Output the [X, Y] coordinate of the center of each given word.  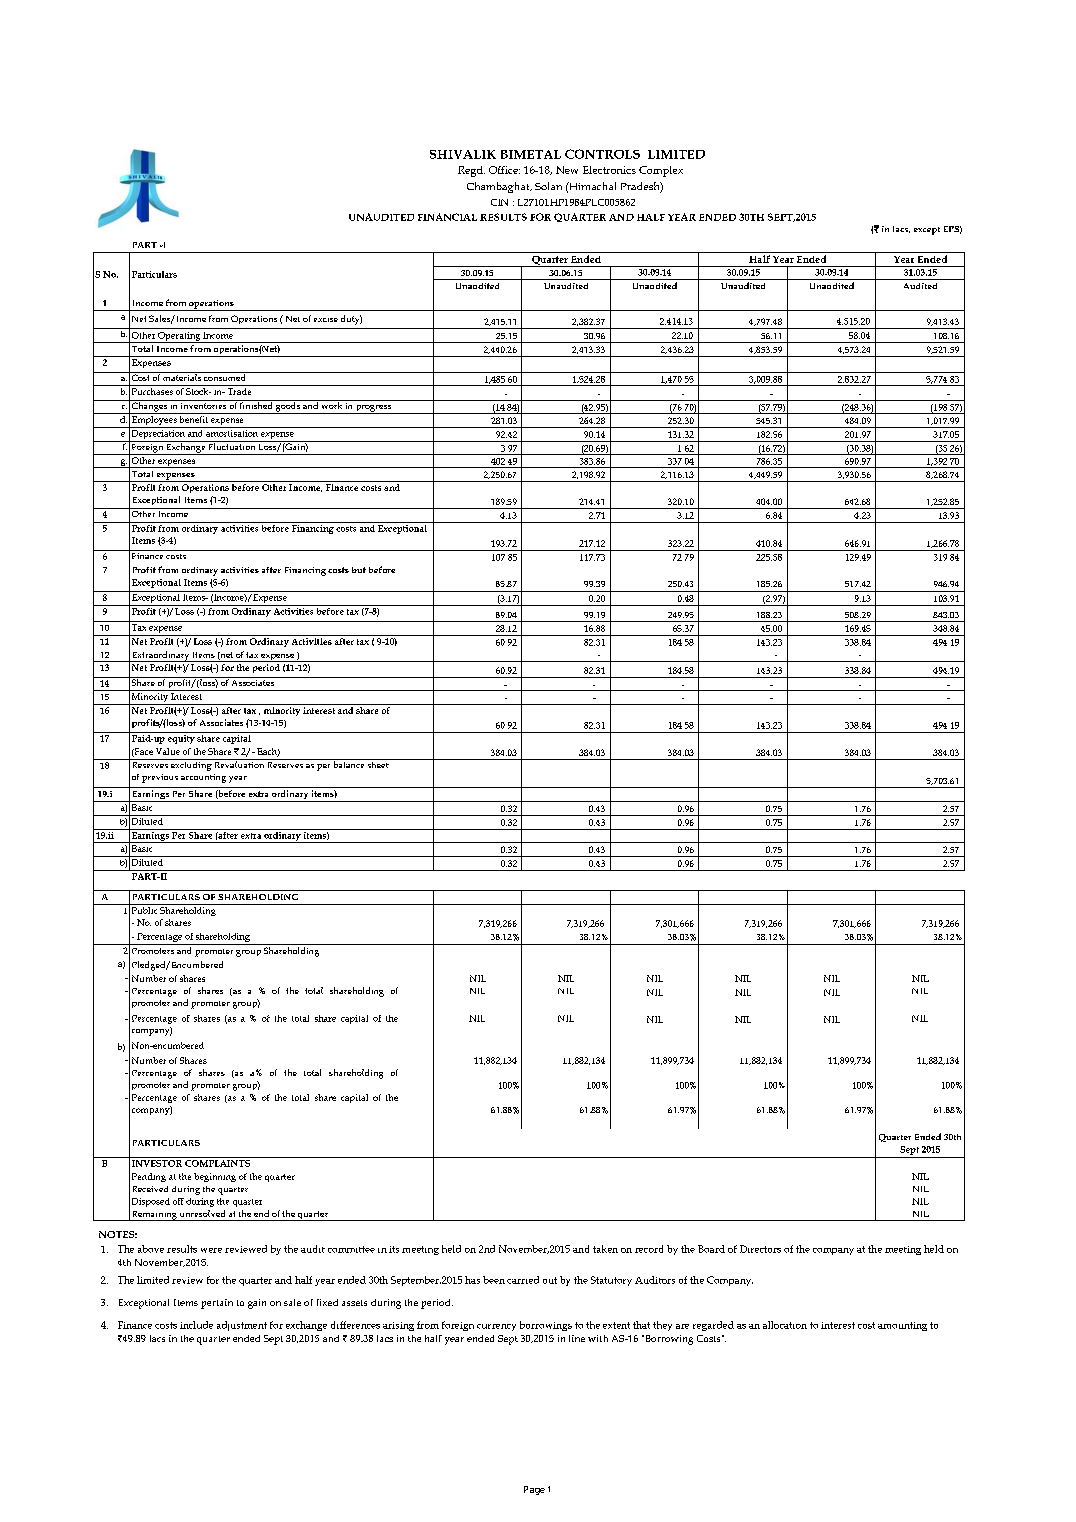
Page [534, 1490]
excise [326, 320]
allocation [785, 1325]
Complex [661, 171]
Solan [548, 186]
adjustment [242, 1326]
